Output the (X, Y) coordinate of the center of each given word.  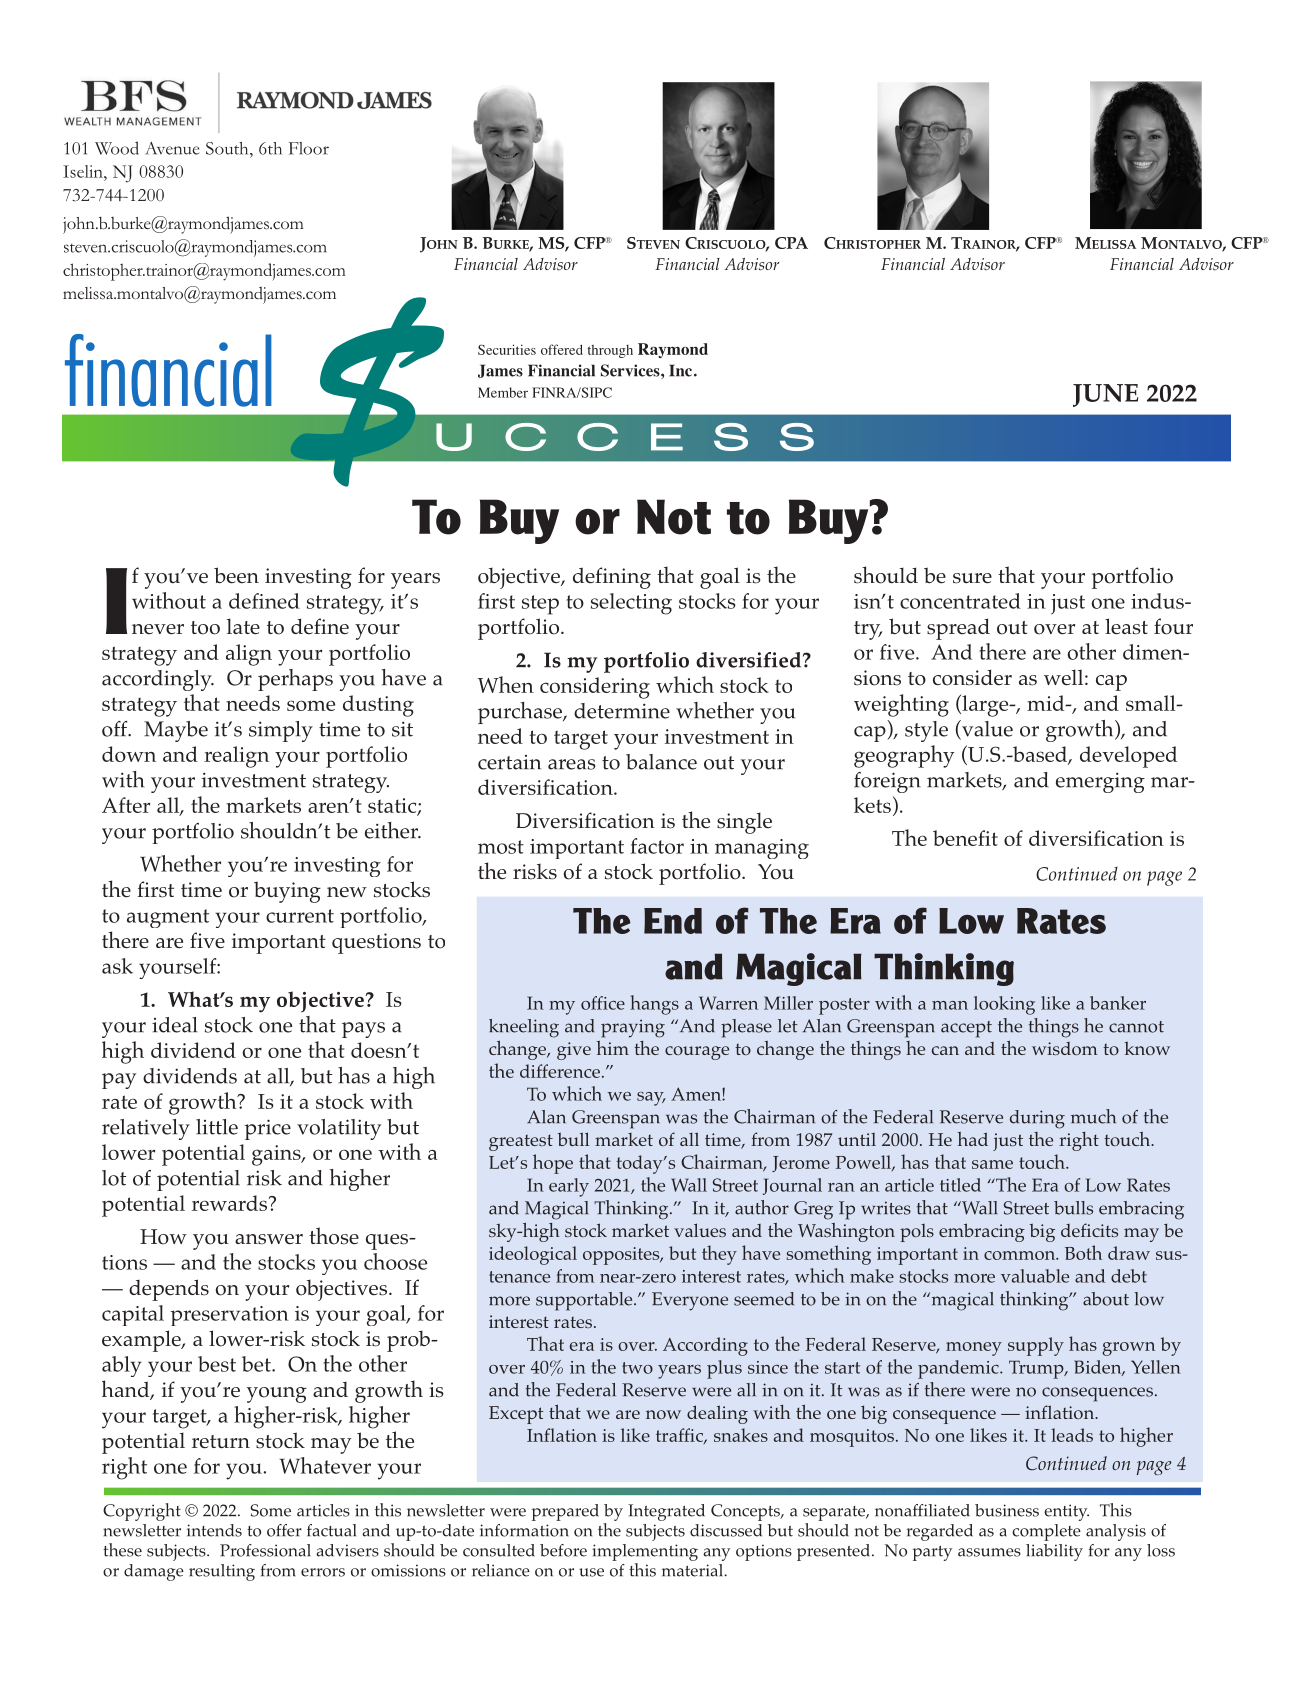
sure (972, 578)
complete (1046, 1532)
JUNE (1105, 395)
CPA (791, 243)
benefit (965, 838)
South (228, 148)
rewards (231, 1203)
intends (214, 1530)
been (236, 575)
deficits (1089, 1230)
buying (287, 892)
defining (612, 578)
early (569, 1187)
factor (657, 846)
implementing (645, 1552)
